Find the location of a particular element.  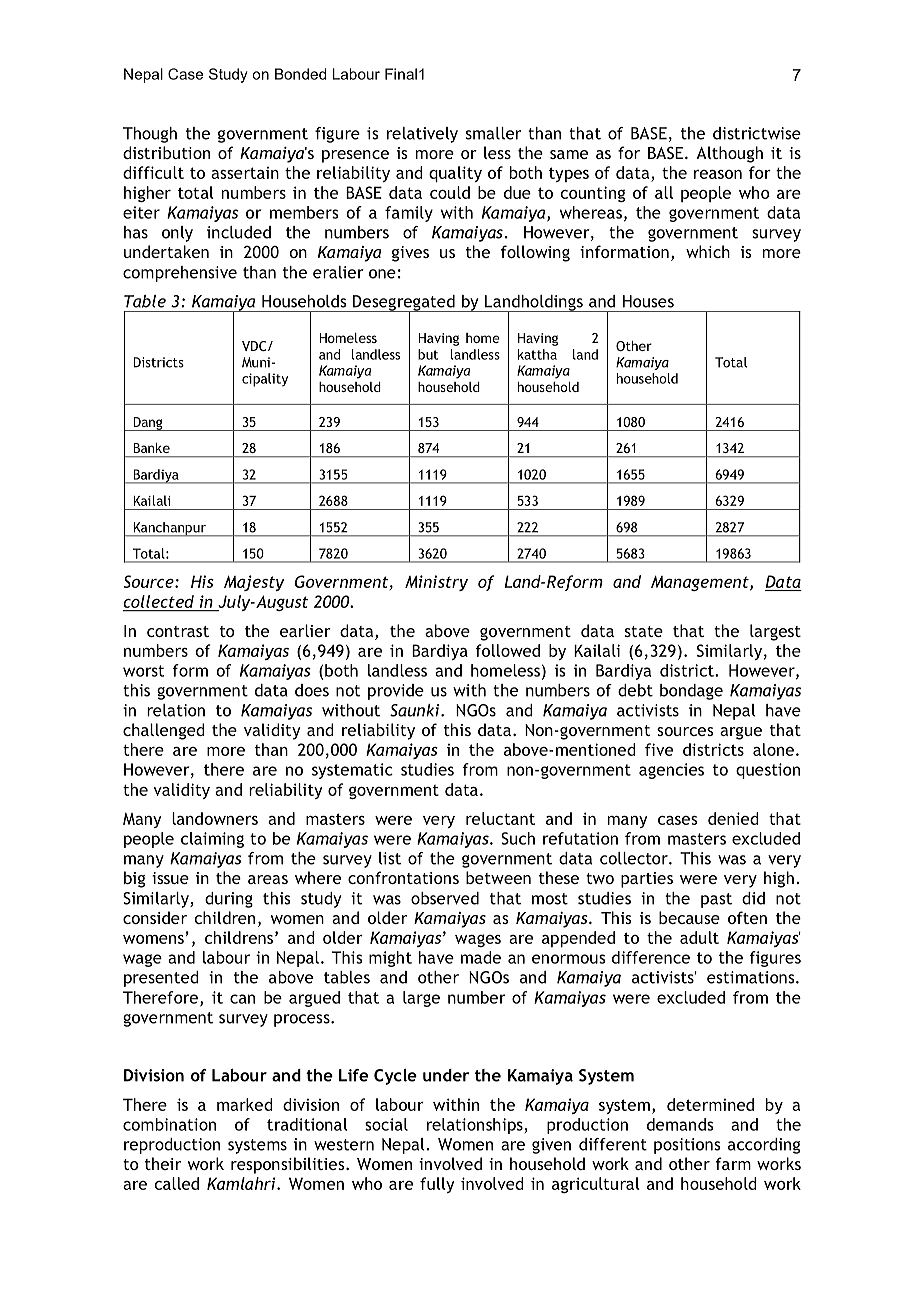

past is located at coordinates (716, 900).
